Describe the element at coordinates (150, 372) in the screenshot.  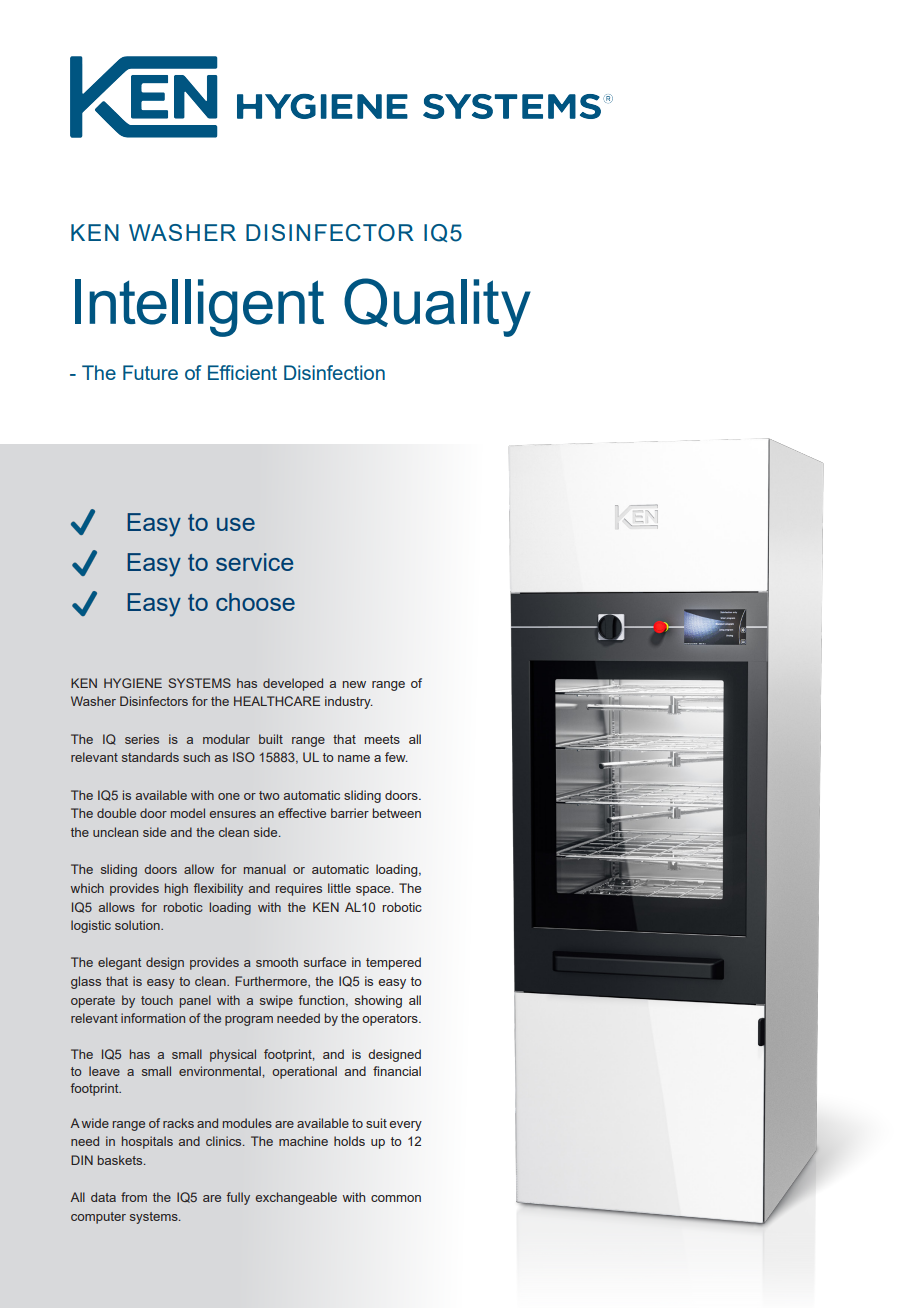
I see `Future` at that location.
